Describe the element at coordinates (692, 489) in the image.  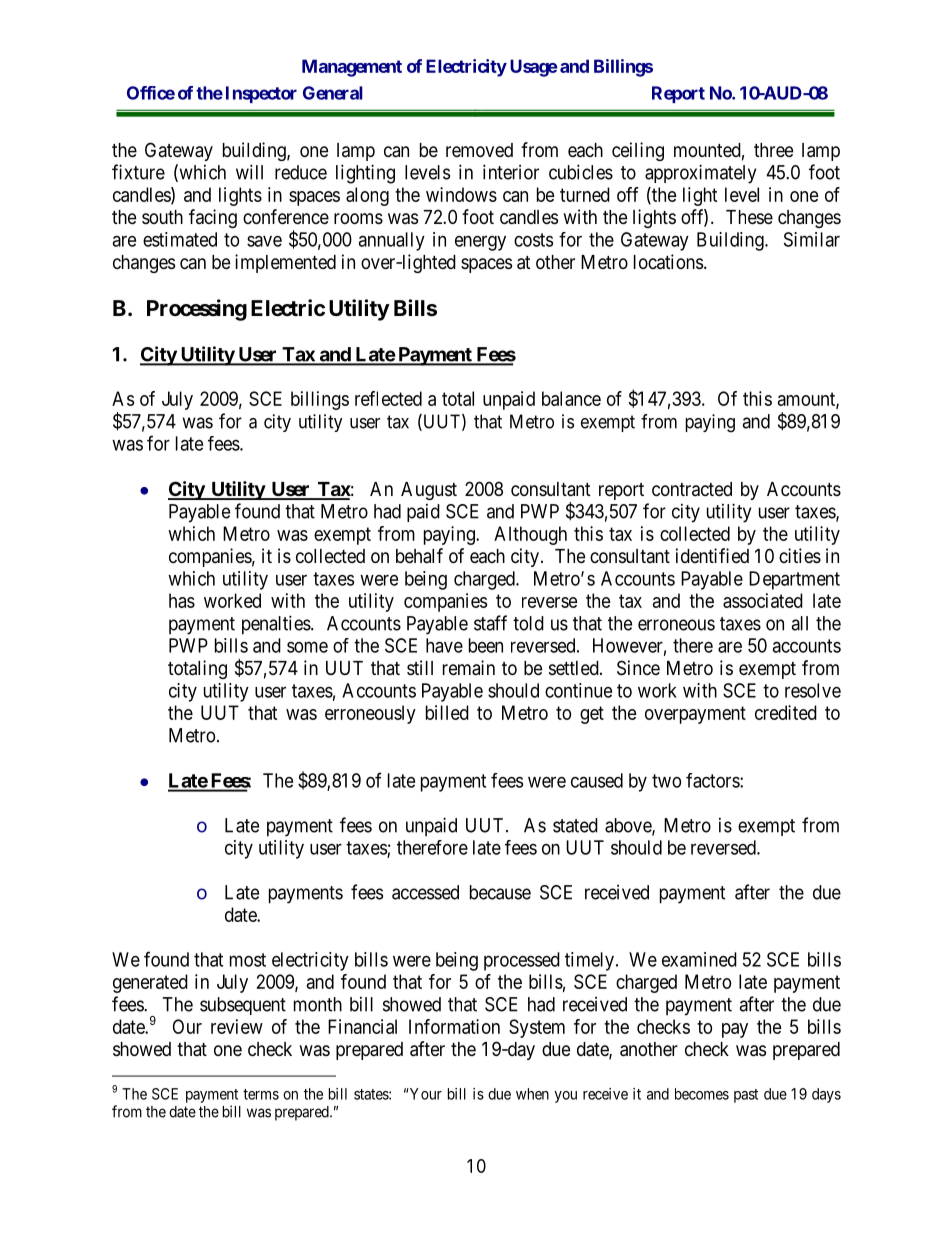
I see `contracted` at that location.
